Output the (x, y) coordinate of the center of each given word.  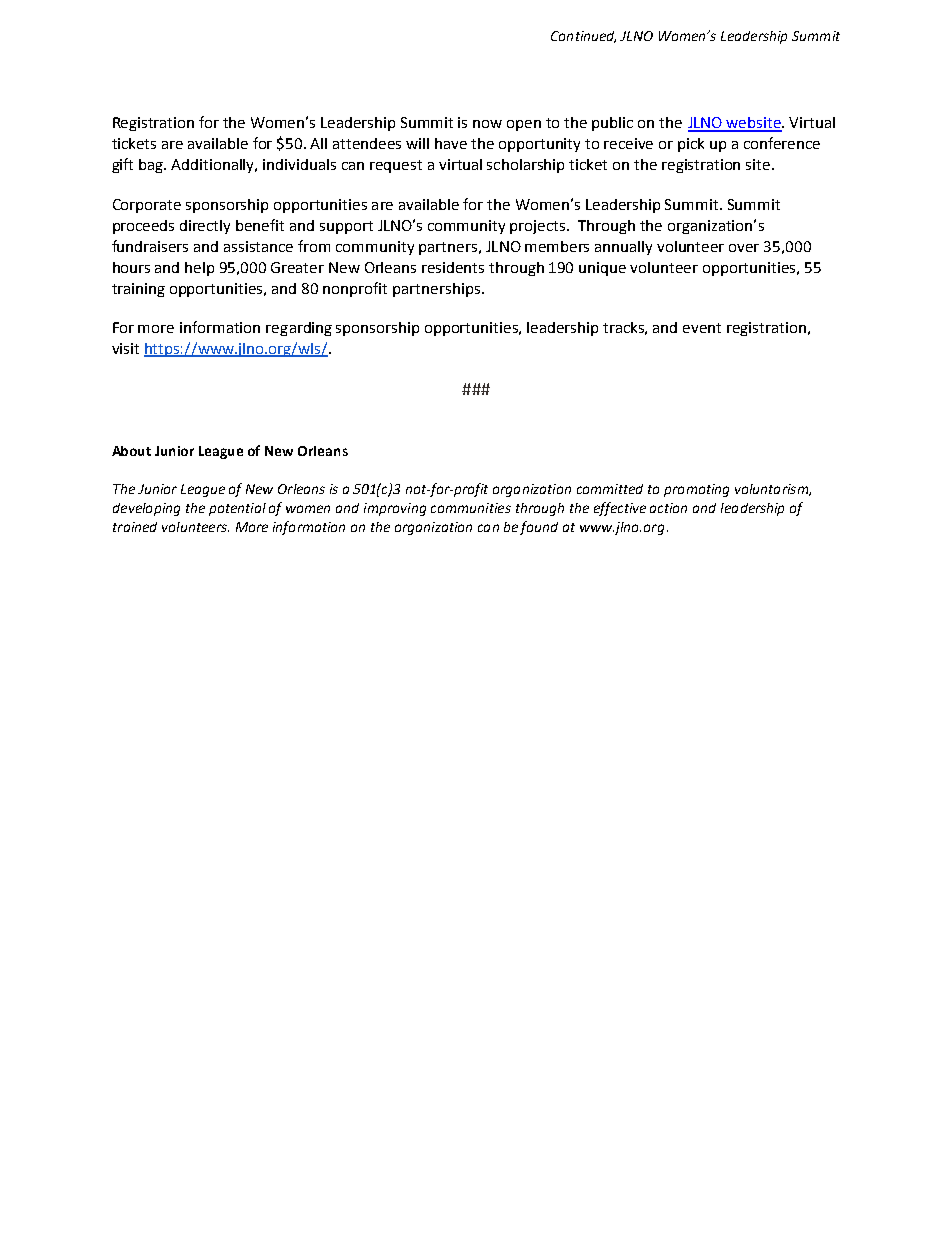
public (612, 124)
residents (453, 267)
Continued (583, 37)
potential (237, 509)
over (744, 248)
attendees (367, 143)
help (199, 269)
